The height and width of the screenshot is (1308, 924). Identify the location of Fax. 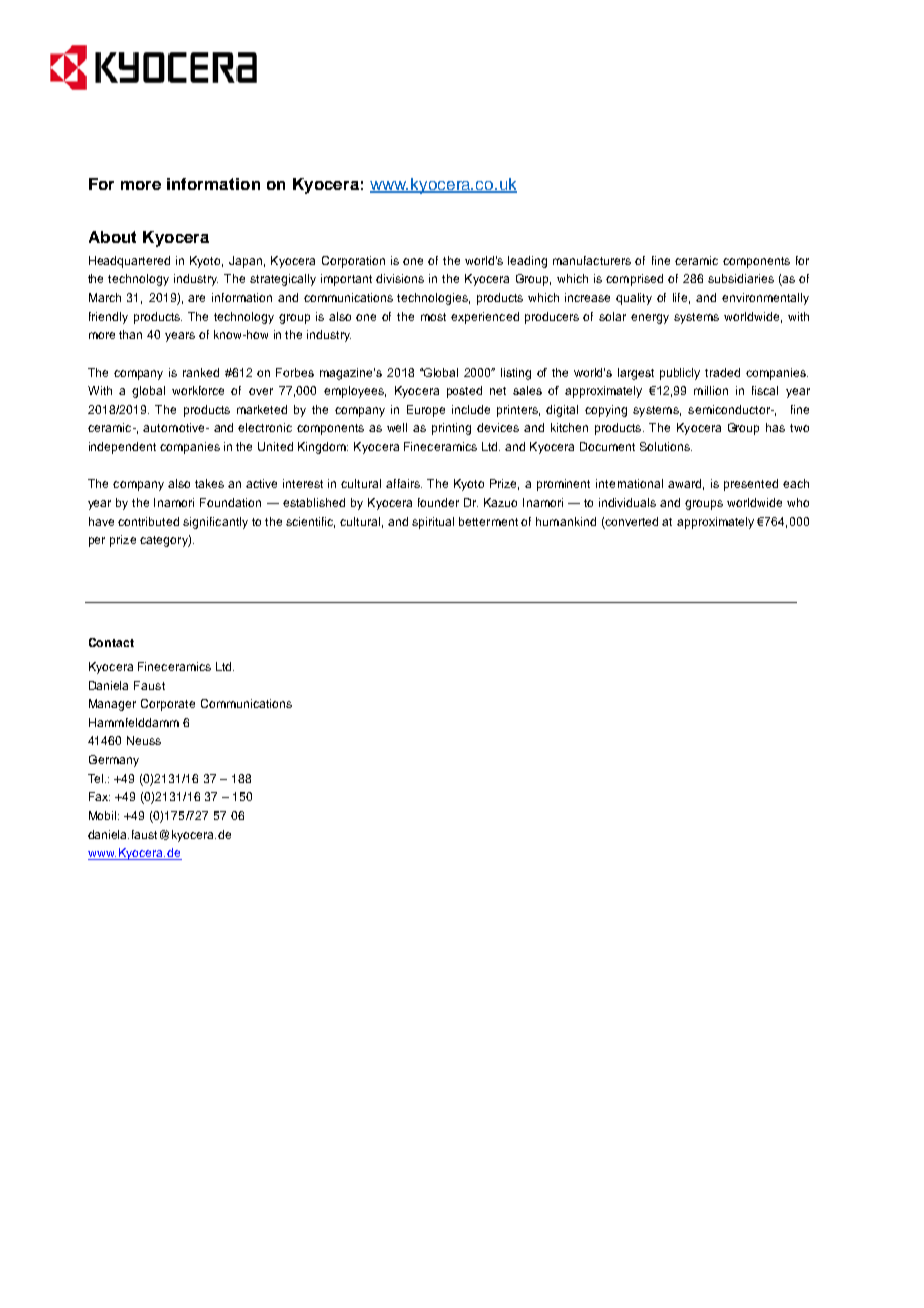
(99, 796).
